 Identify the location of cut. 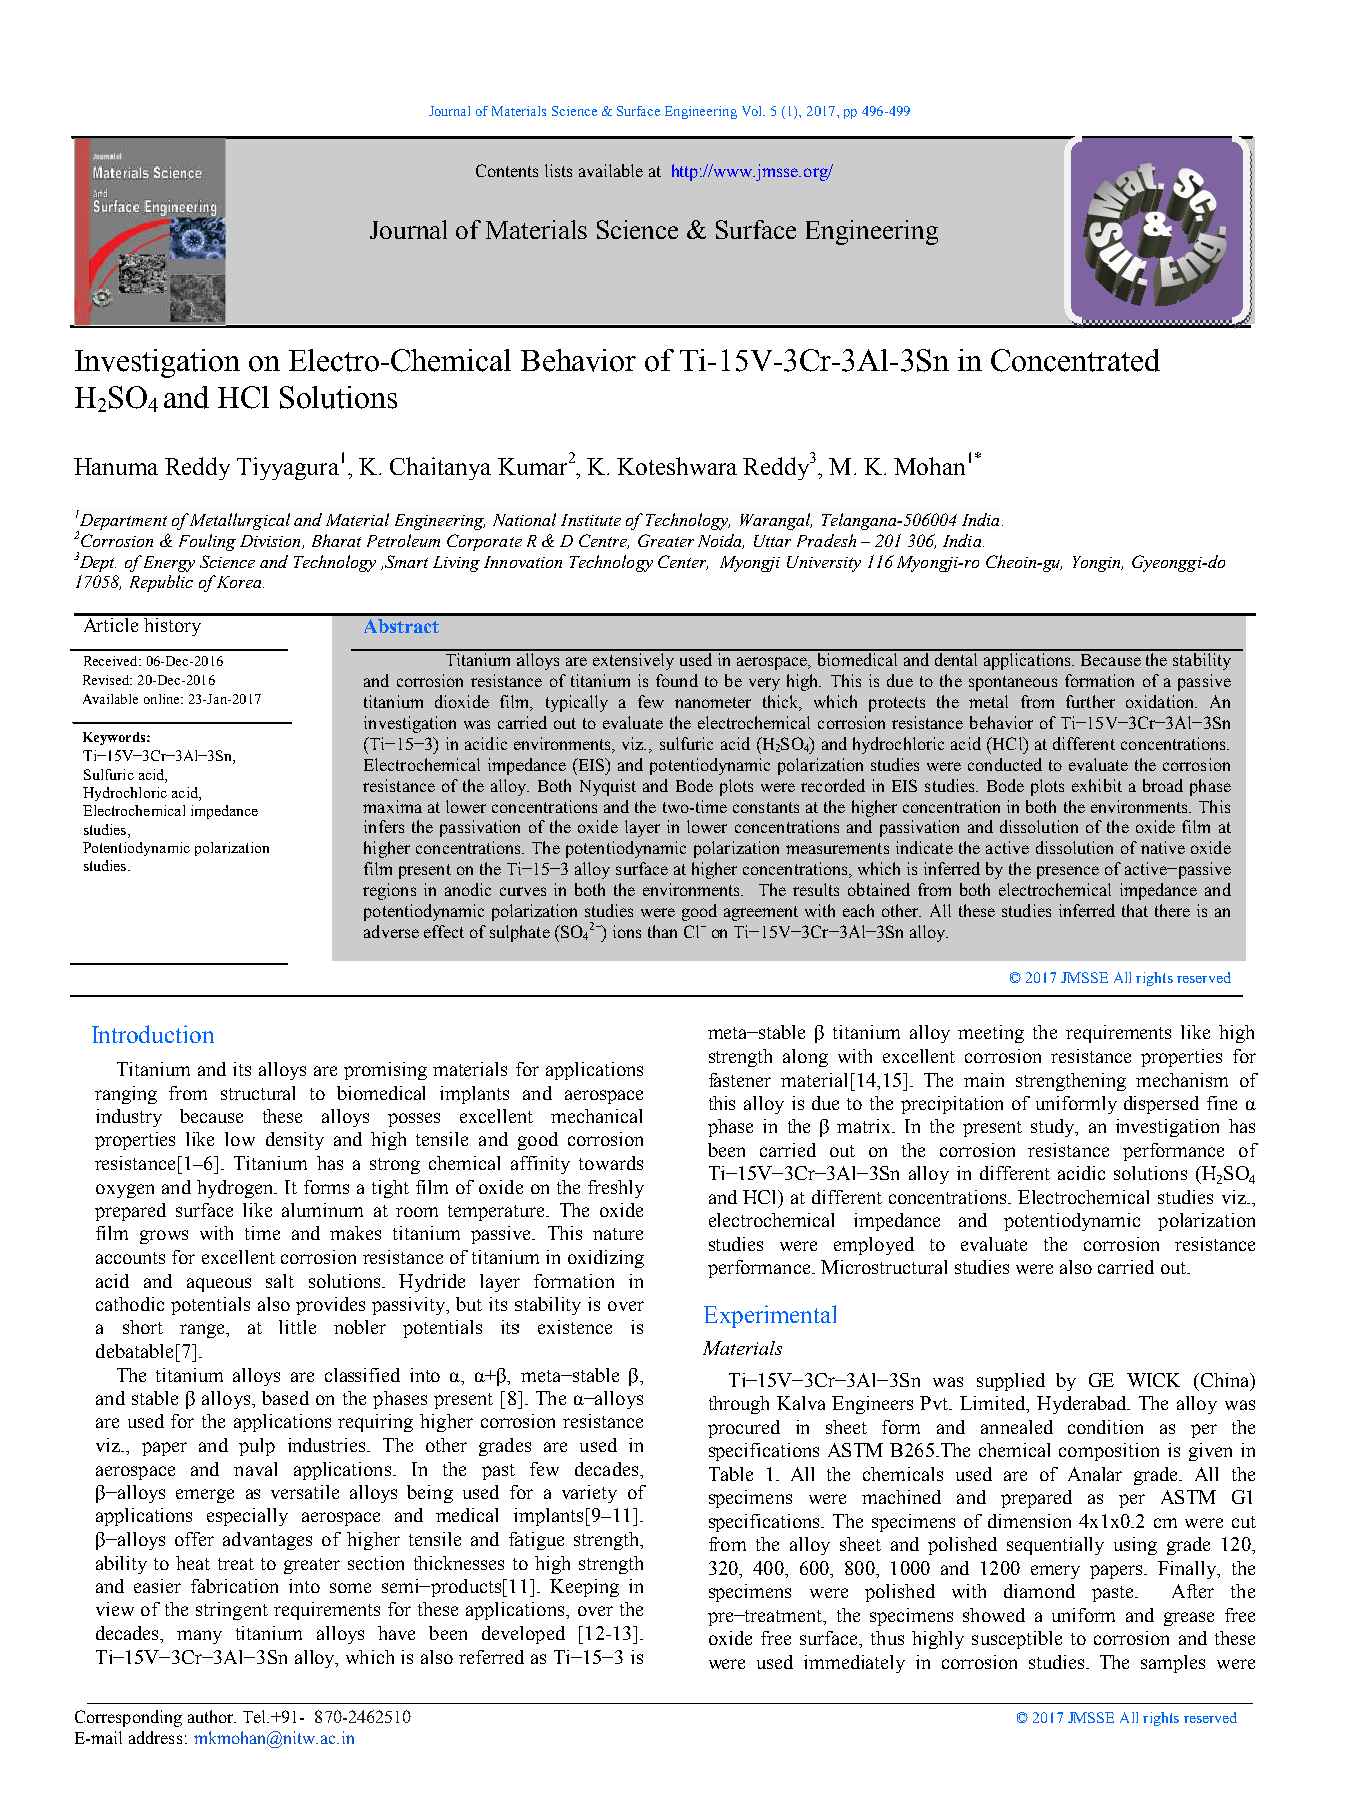
(1244, 1522).
